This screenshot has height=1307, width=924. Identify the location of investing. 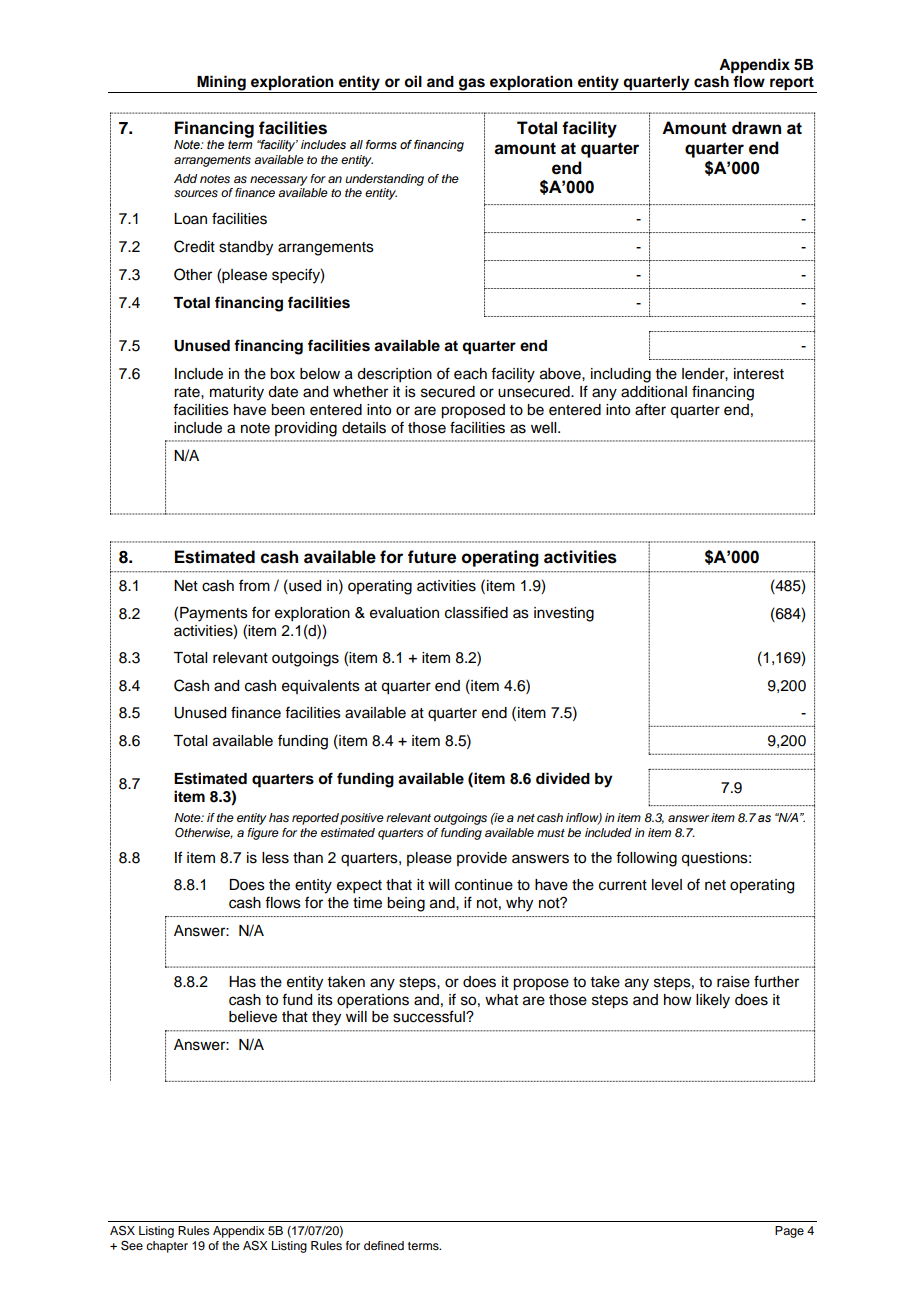
(564, 614).
